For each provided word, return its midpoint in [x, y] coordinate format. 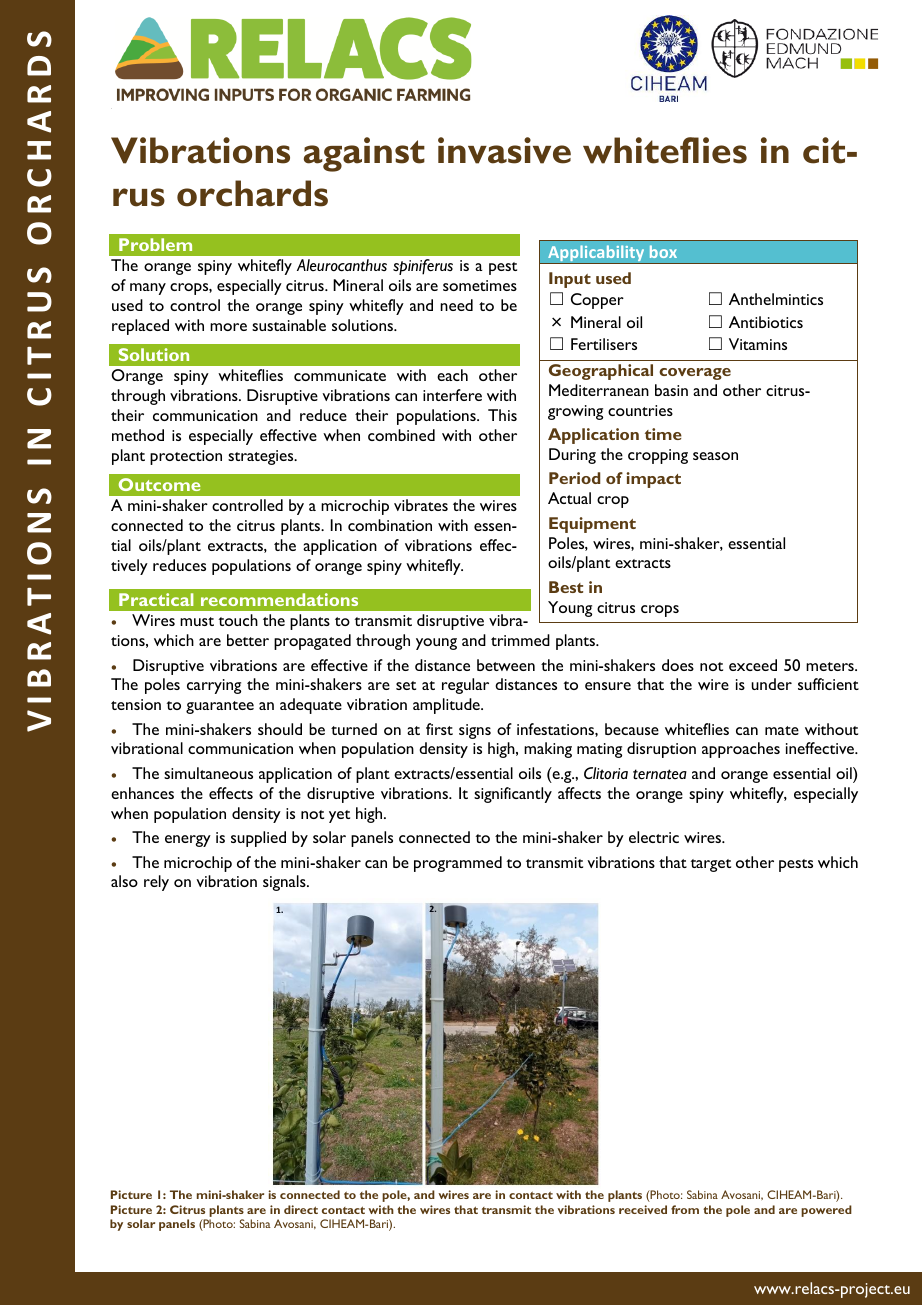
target [710, 865]
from [685, 1209]
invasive [504, 150]
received [643, 1209]
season [715, 456]
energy [188, 841]
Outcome [159, 484]
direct [301, 1209]
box [663, 251]
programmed [458, 864]
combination [390, 525]
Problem [155, 244]
